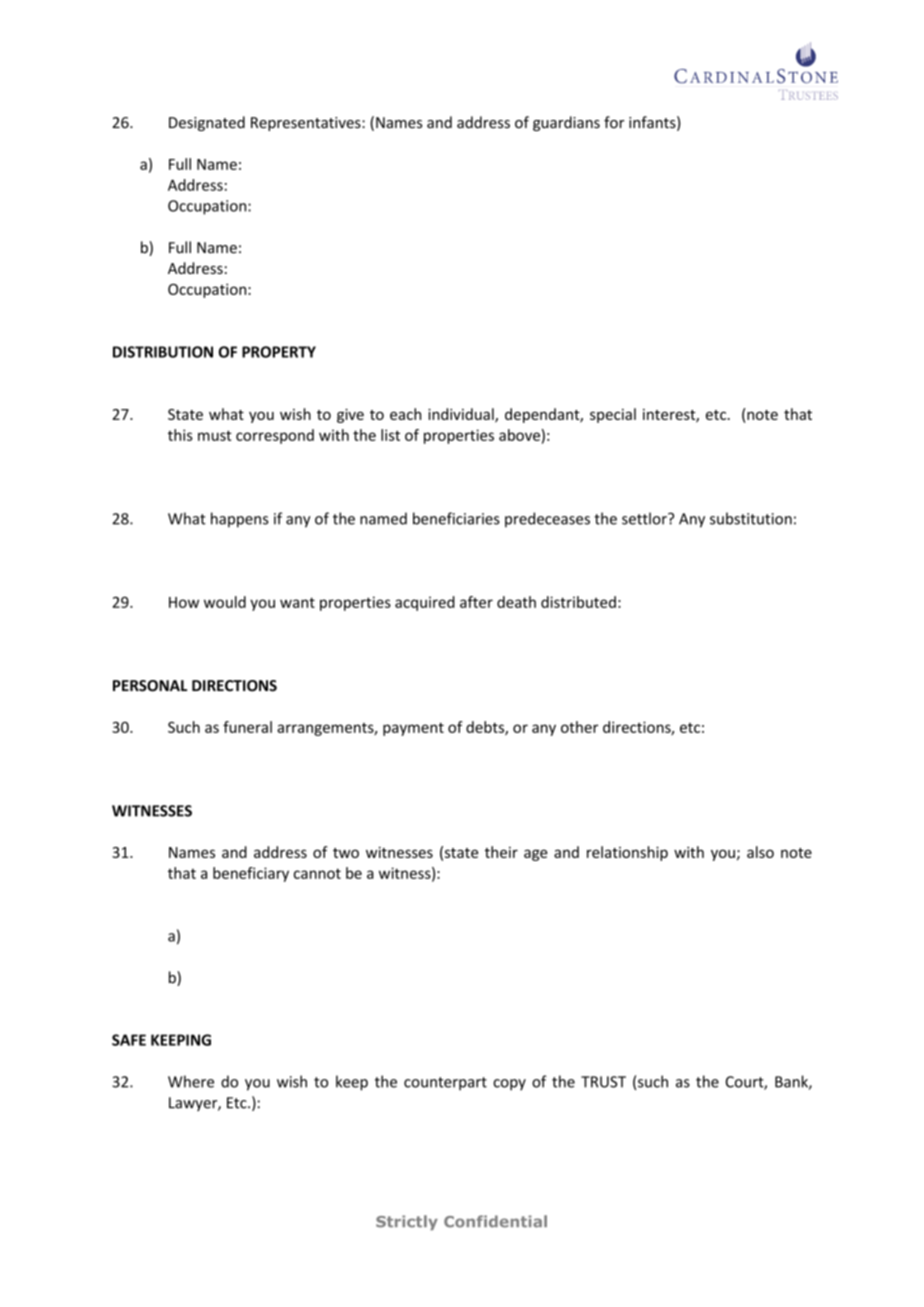  Describe the element at coordinates (579, 727) in the screenshot. I see `other` at that location.
